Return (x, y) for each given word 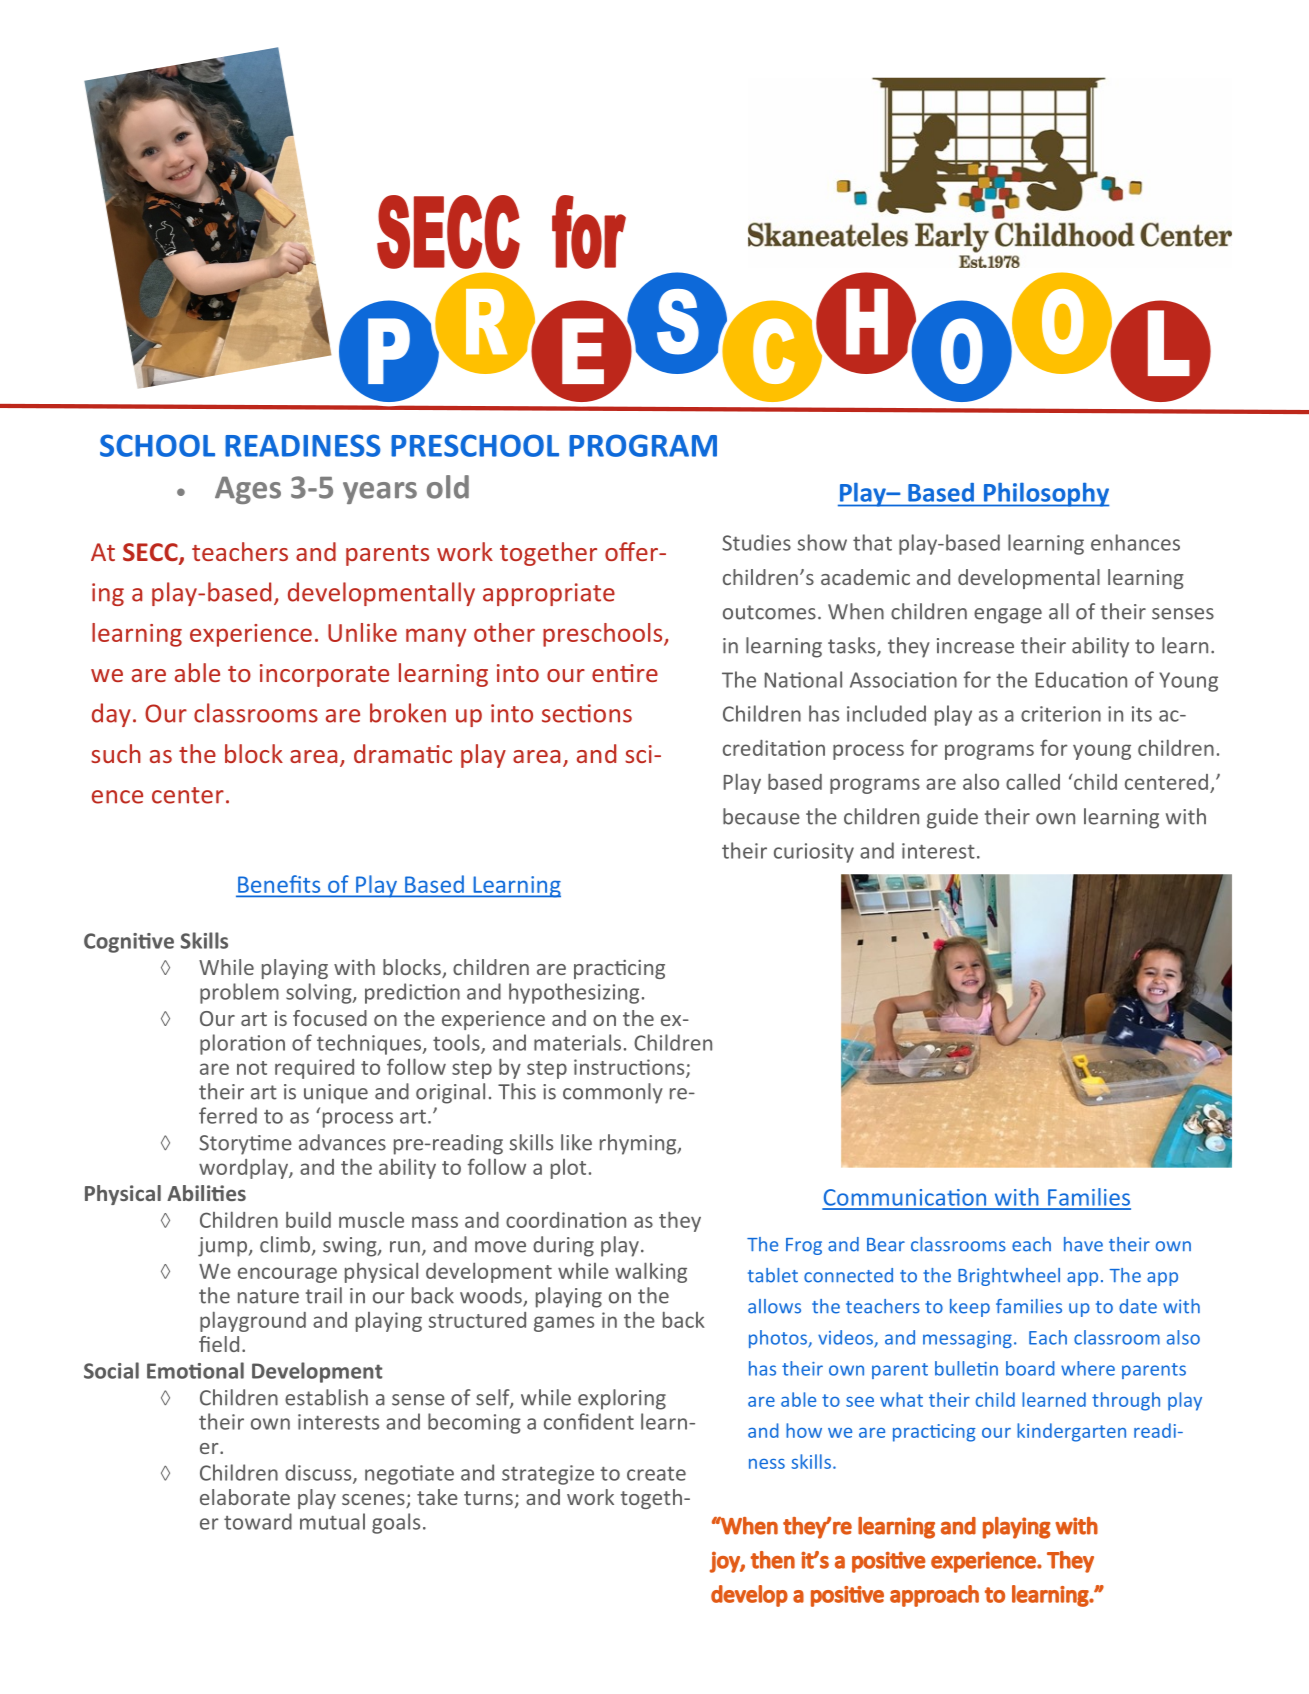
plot (568, 1169)
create (656, 1474)
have (1083, 1244)
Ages (248, 490)
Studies (756, 542)
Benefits (279, 884)
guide (952, 818)
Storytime (245, 1145)
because (761, 816)
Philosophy (1045, 495)
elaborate (245, 1497)
